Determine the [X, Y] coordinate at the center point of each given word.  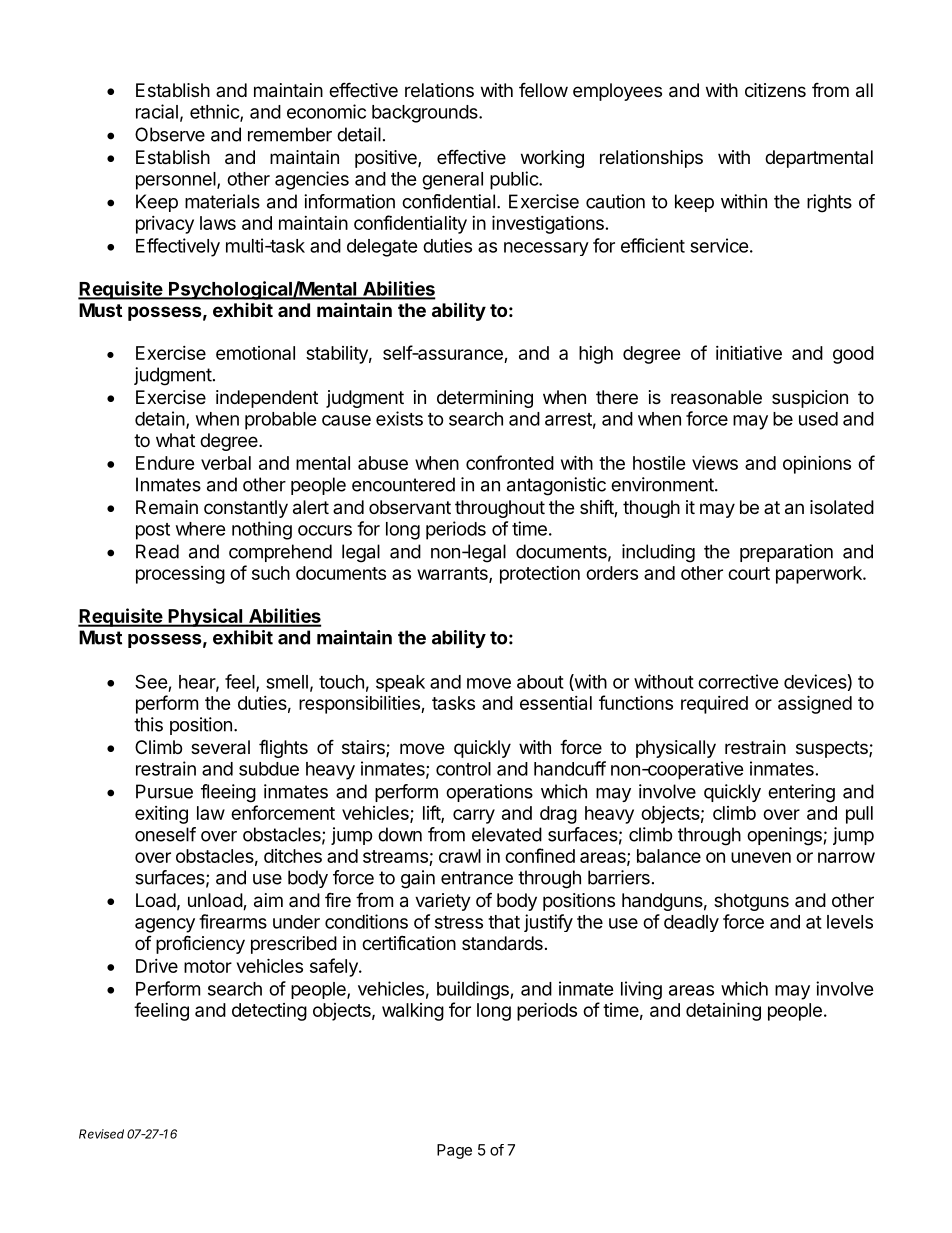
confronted [510, 462]
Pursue [164, 791]
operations [489, 793]
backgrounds [426, 114]
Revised [101, 1134]
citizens [775, 90]
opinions [817, 465]
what [175, 440]
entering [801, 793]
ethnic [215, 112]
